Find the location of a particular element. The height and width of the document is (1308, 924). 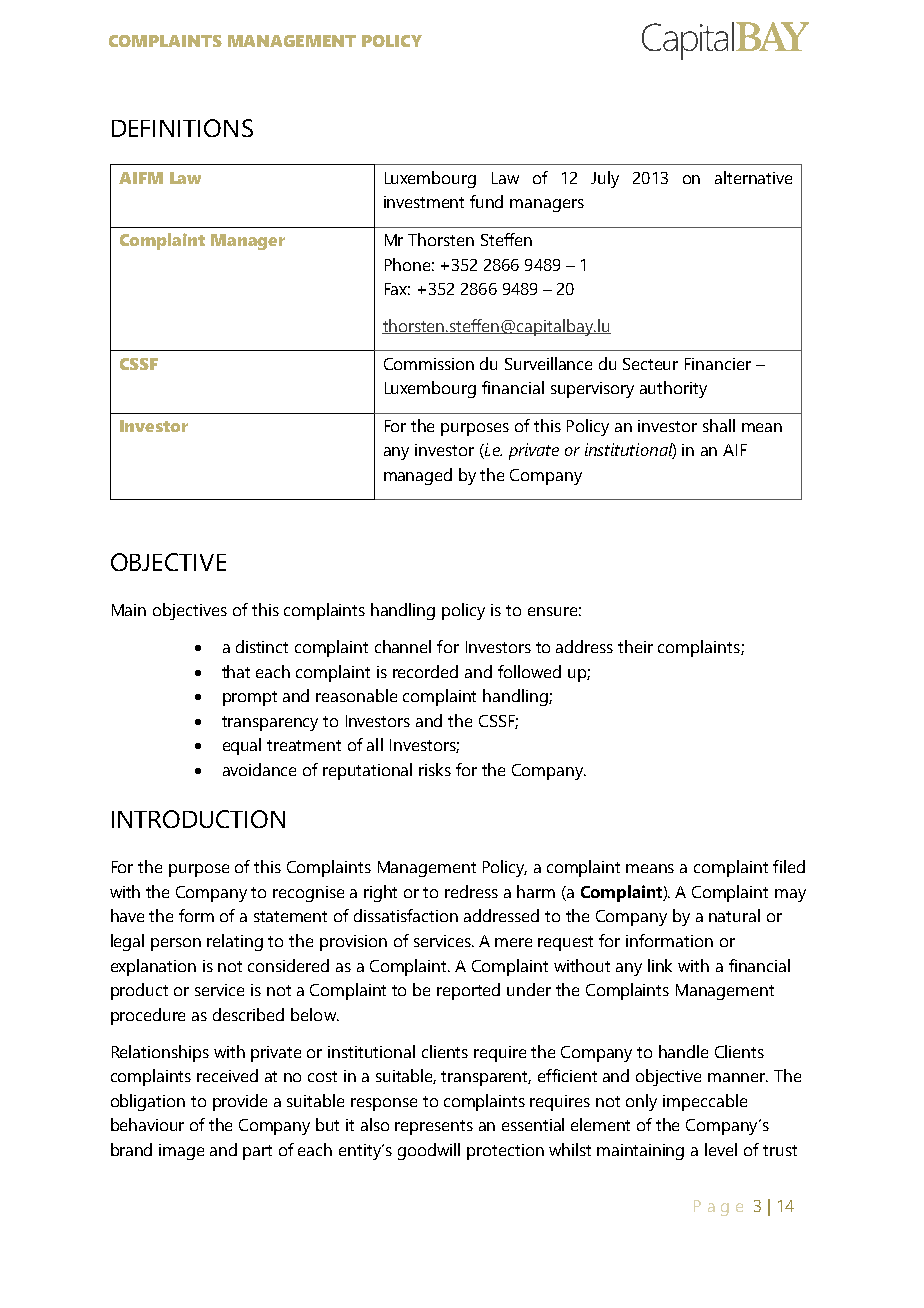

INTRODUCTION is located at coordinates (198, 819).
